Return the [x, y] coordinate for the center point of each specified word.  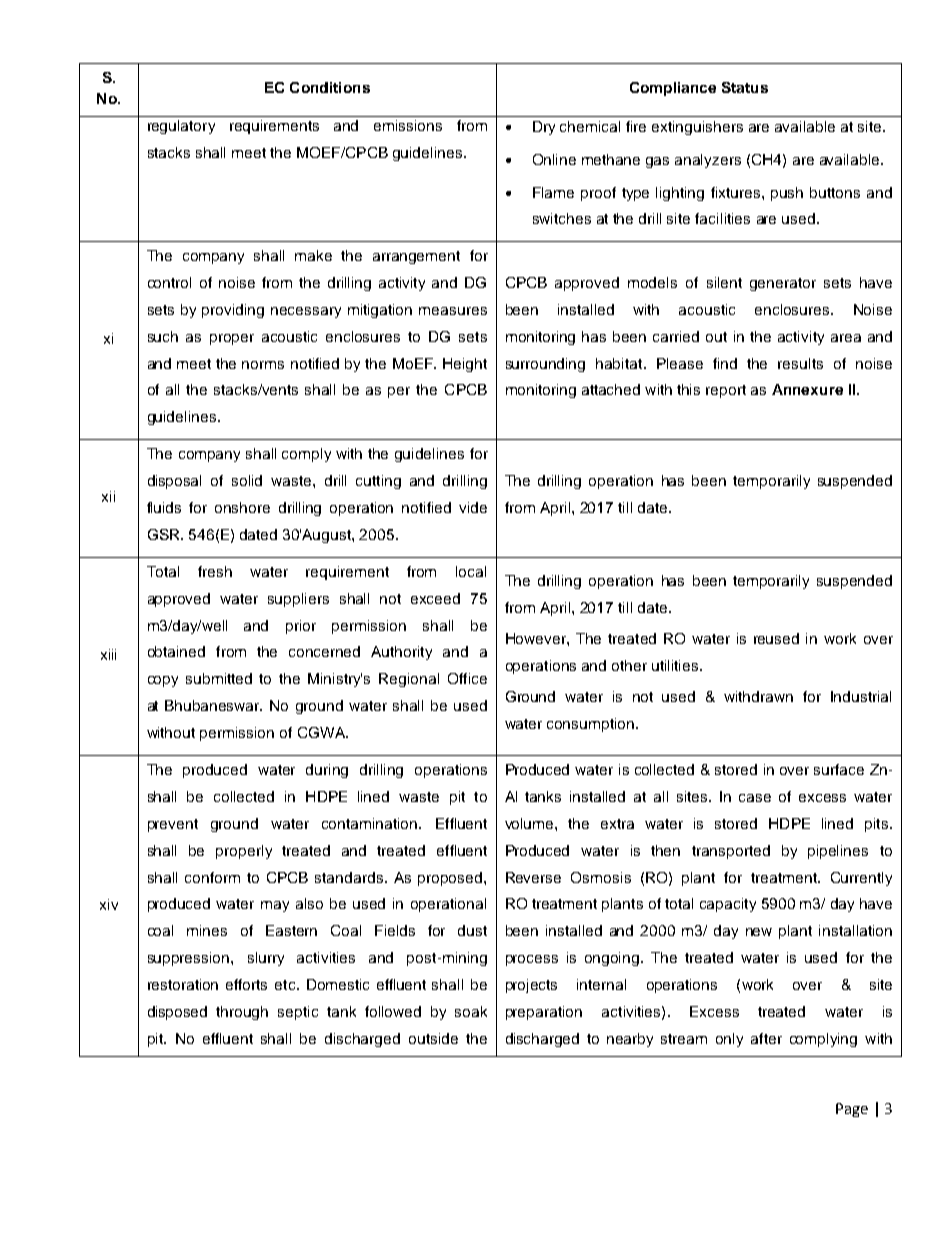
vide [473, 507]
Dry [544, 128]
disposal [174, 482]
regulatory [181, 127]
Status [745, 87]
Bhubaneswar [213, 705]
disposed [177, 1013]
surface [839, 769]
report [726, 391]
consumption [590, 725]
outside [433, 1038]
